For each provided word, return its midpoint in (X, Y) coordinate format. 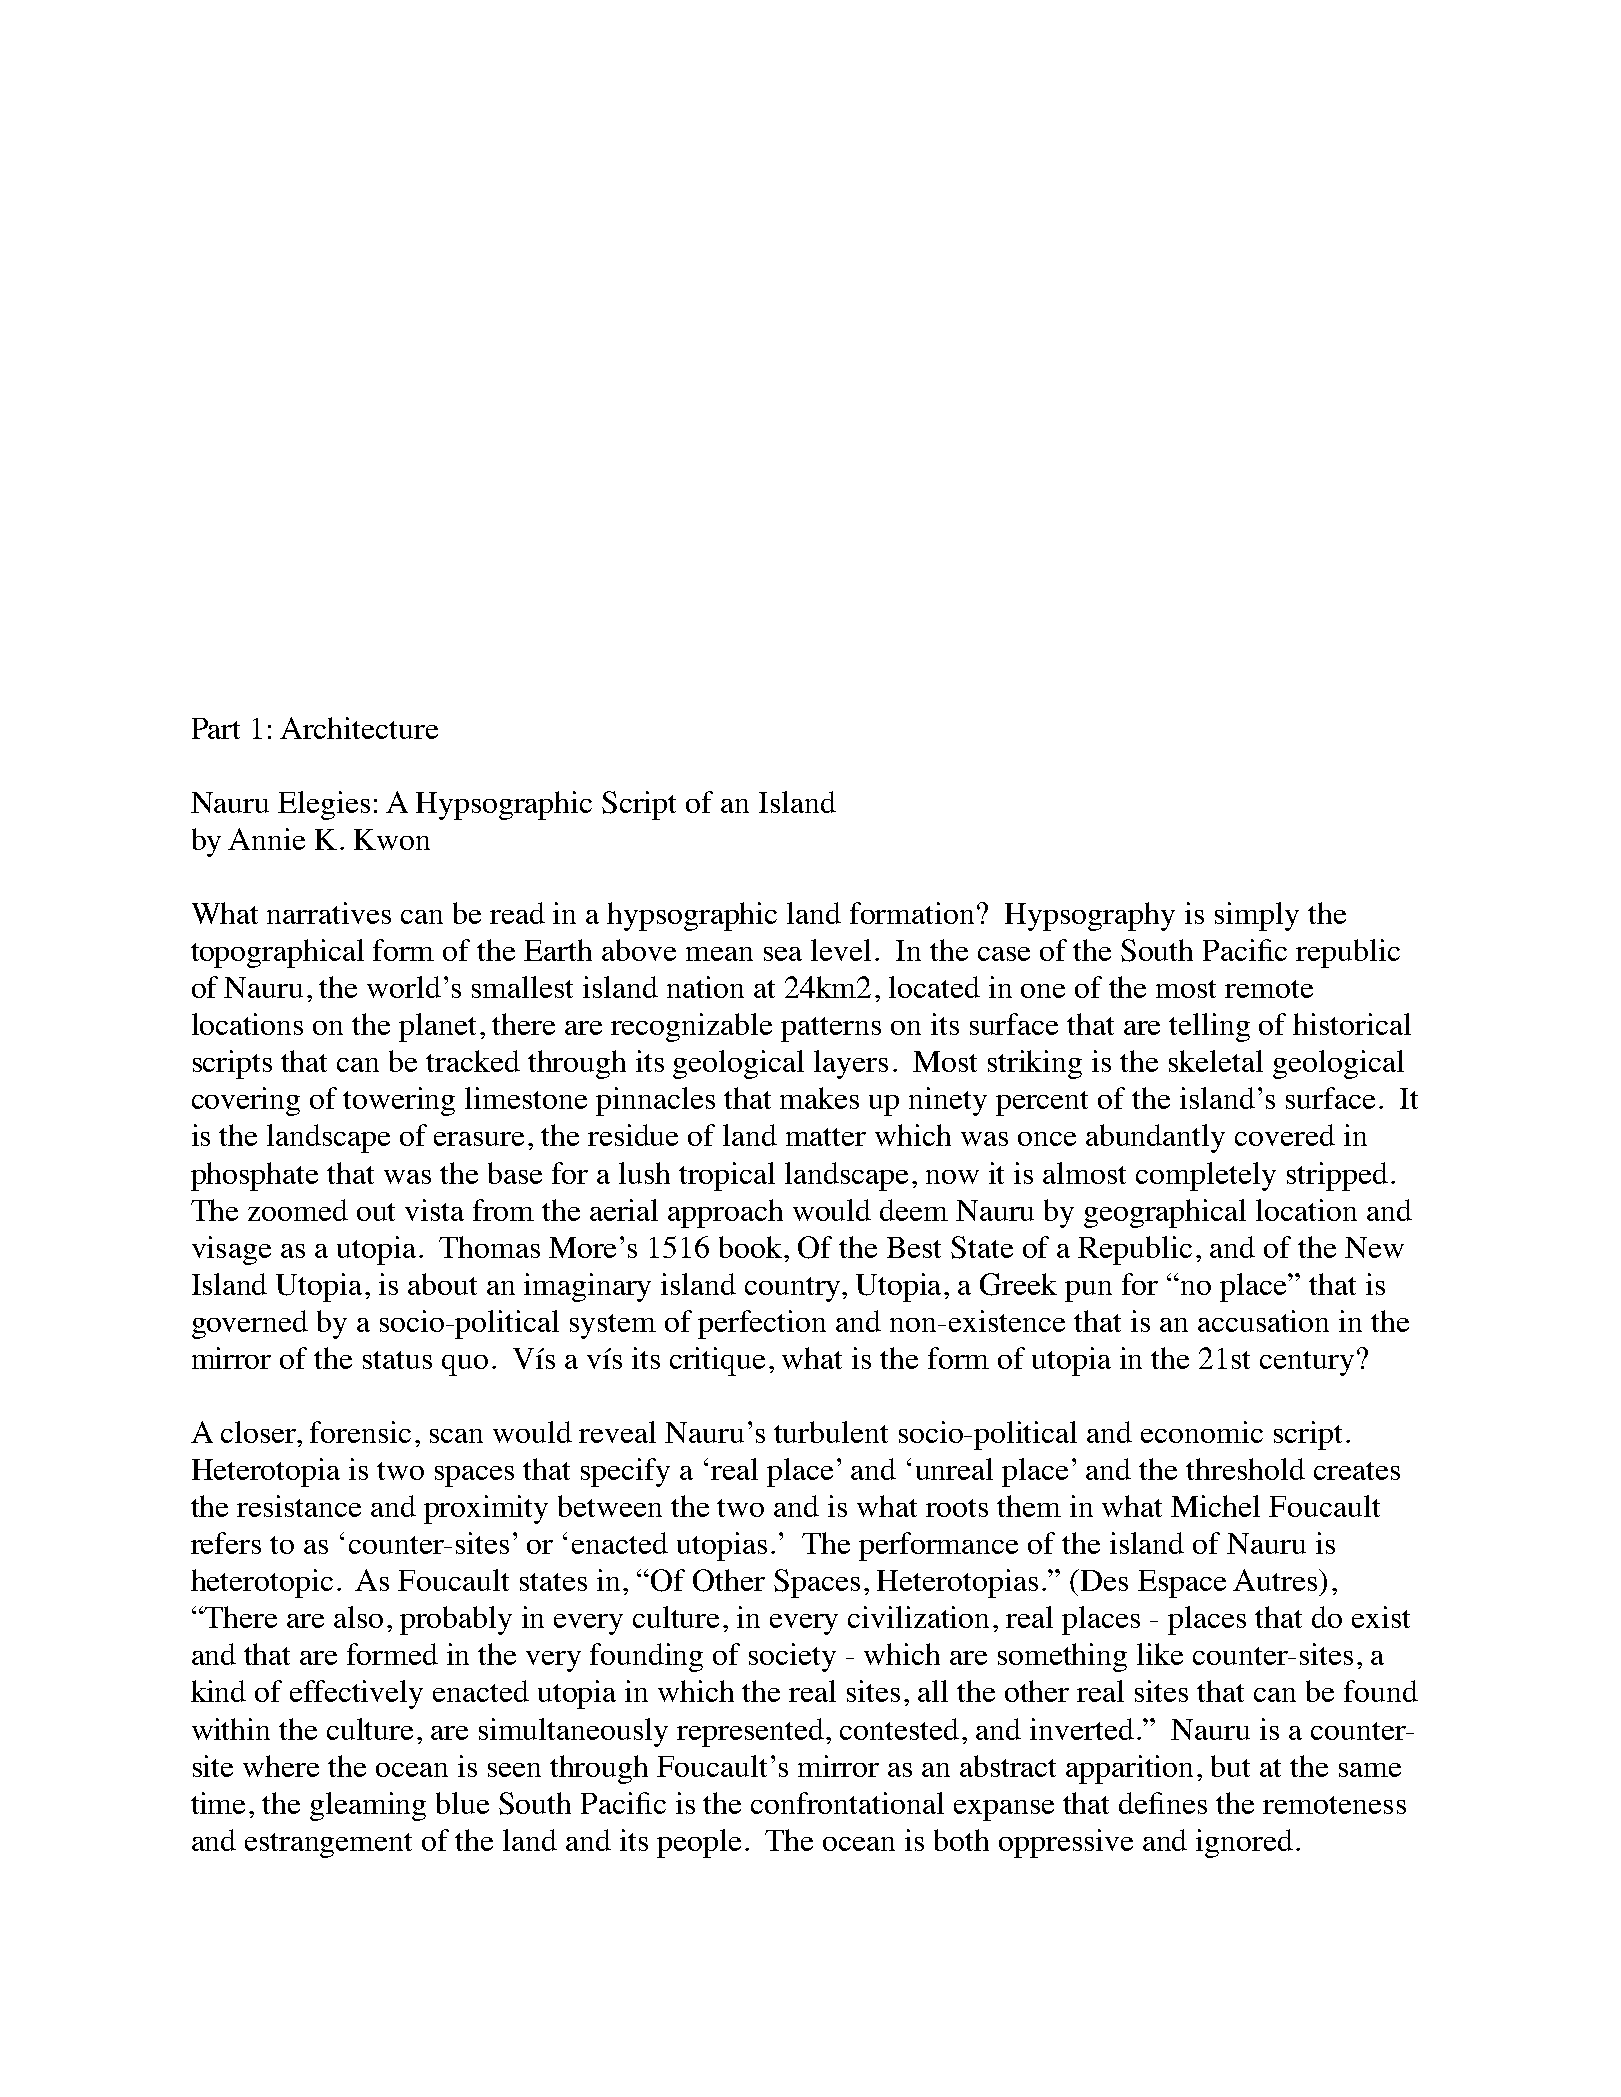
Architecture (359, 728)
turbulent (831, 1432)
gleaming (368, 1806)
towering (399, 1101)
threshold (1245, 1469)
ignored (1244, 1843)
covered (1285, 1135)
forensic (360, 1432)
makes (819, 1098)
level (841, 950)
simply (1257, 916)
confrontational (847, 1803)
